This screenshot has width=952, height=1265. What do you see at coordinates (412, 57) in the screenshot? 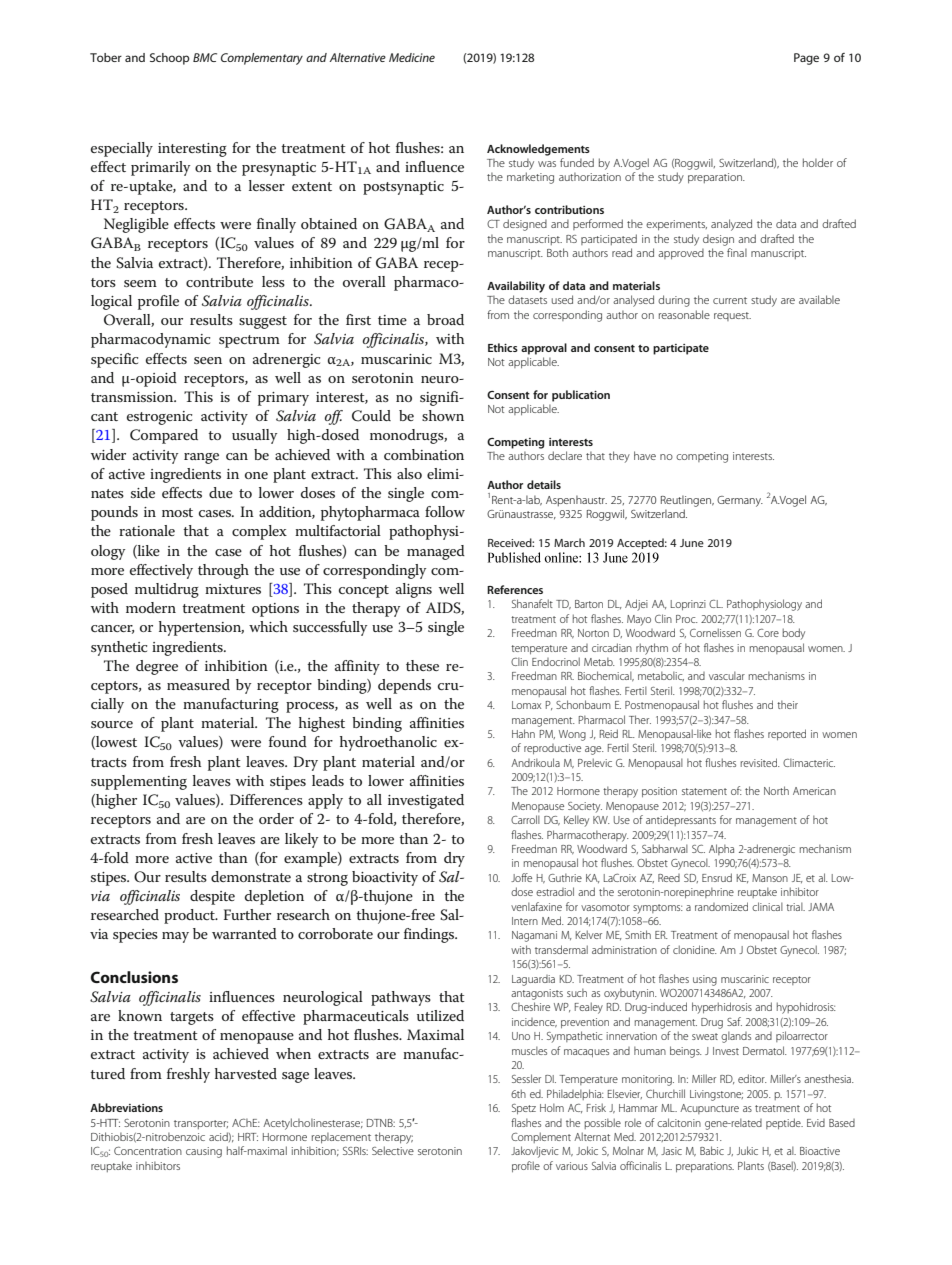
I see `Medicine` at bounding box center [412, 57].
